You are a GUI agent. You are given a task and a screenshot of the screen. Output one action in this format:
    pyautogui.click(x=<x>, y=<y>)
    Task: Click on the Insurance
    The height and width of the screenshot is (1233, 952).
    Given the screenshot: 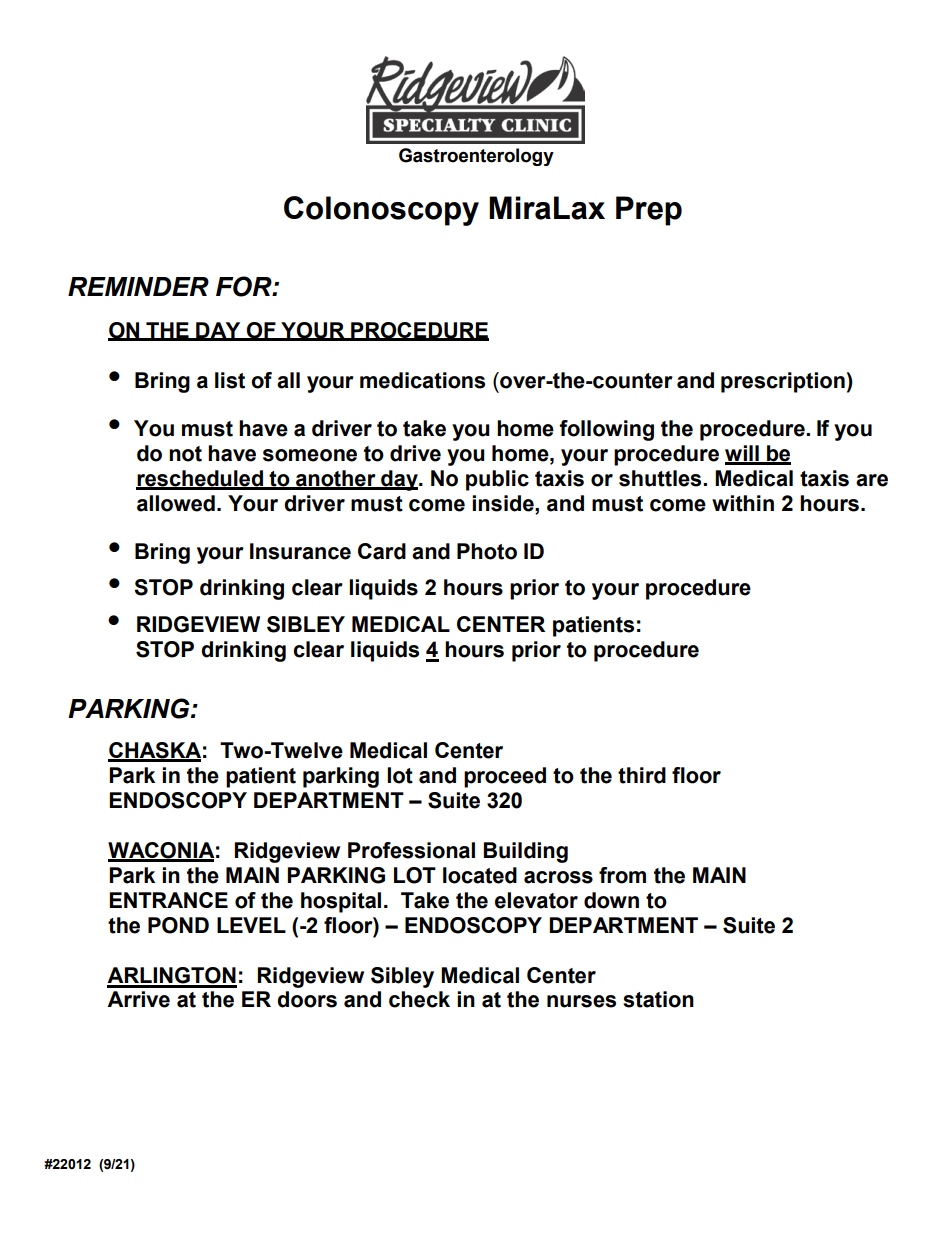 What is the action you would take?
    pyautogui.click(x=300, y=551)
